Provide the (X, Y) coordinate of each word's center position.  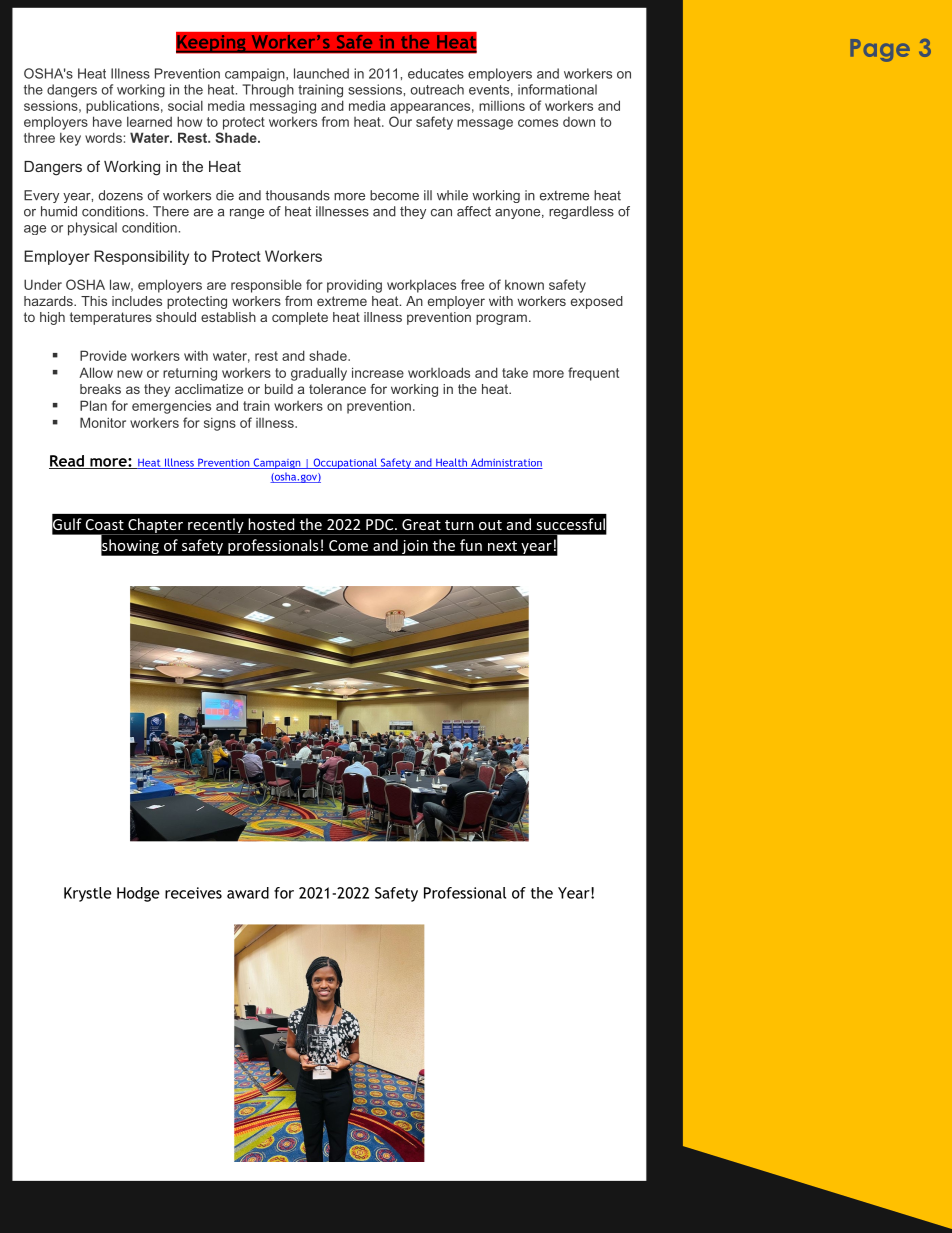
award (248, 893)
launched (321, 73)
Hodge (138, 894)
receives (193, 893)
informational (557, 89)
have (107, 121)
